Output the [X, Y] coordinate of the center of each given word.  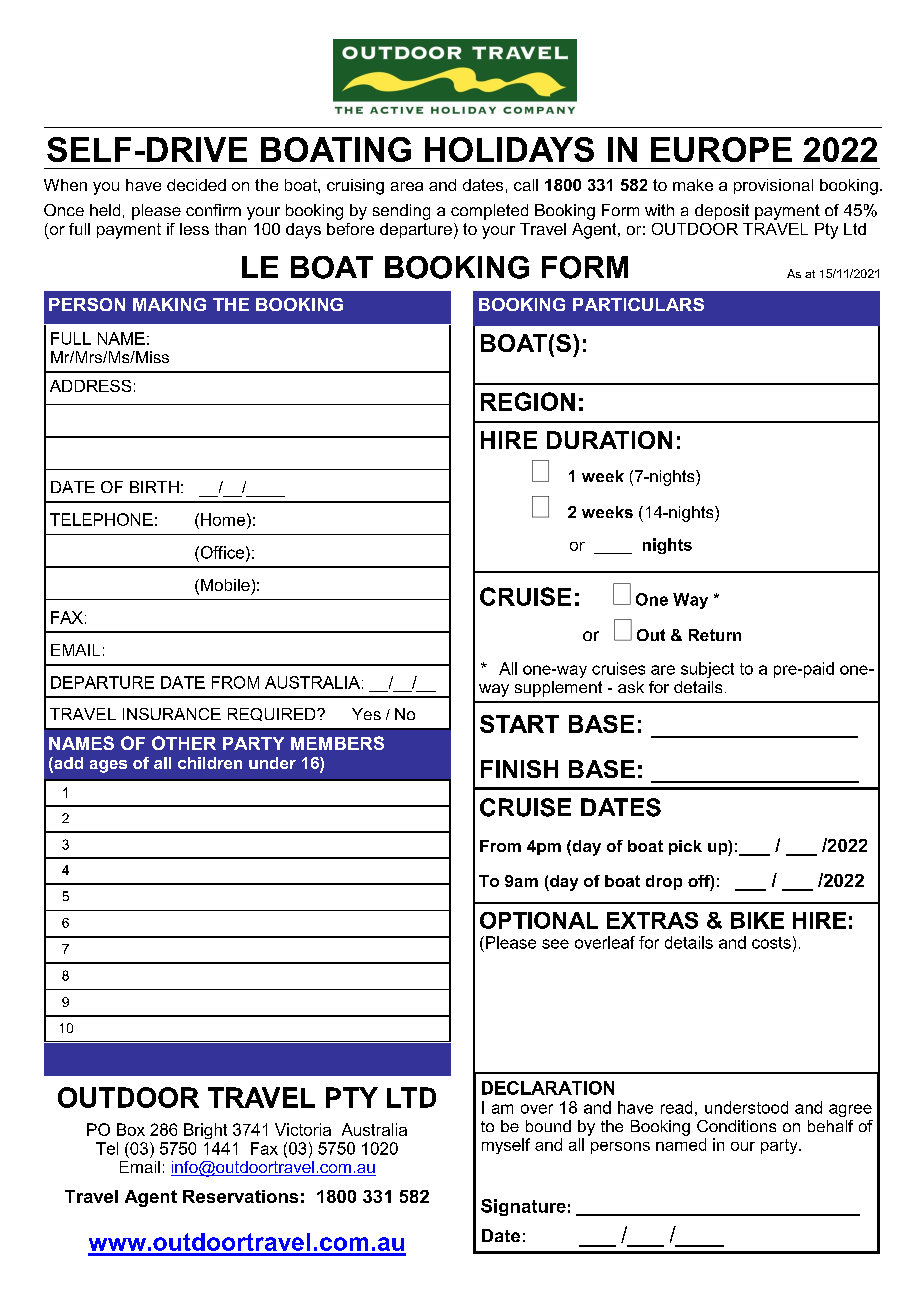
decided [196, 185]
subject [707, 670]
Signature [523, 1207]
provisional [773, 186]
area [407, 186]
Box [131, 1129]
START [519, 724]
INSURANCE [172, 714]
